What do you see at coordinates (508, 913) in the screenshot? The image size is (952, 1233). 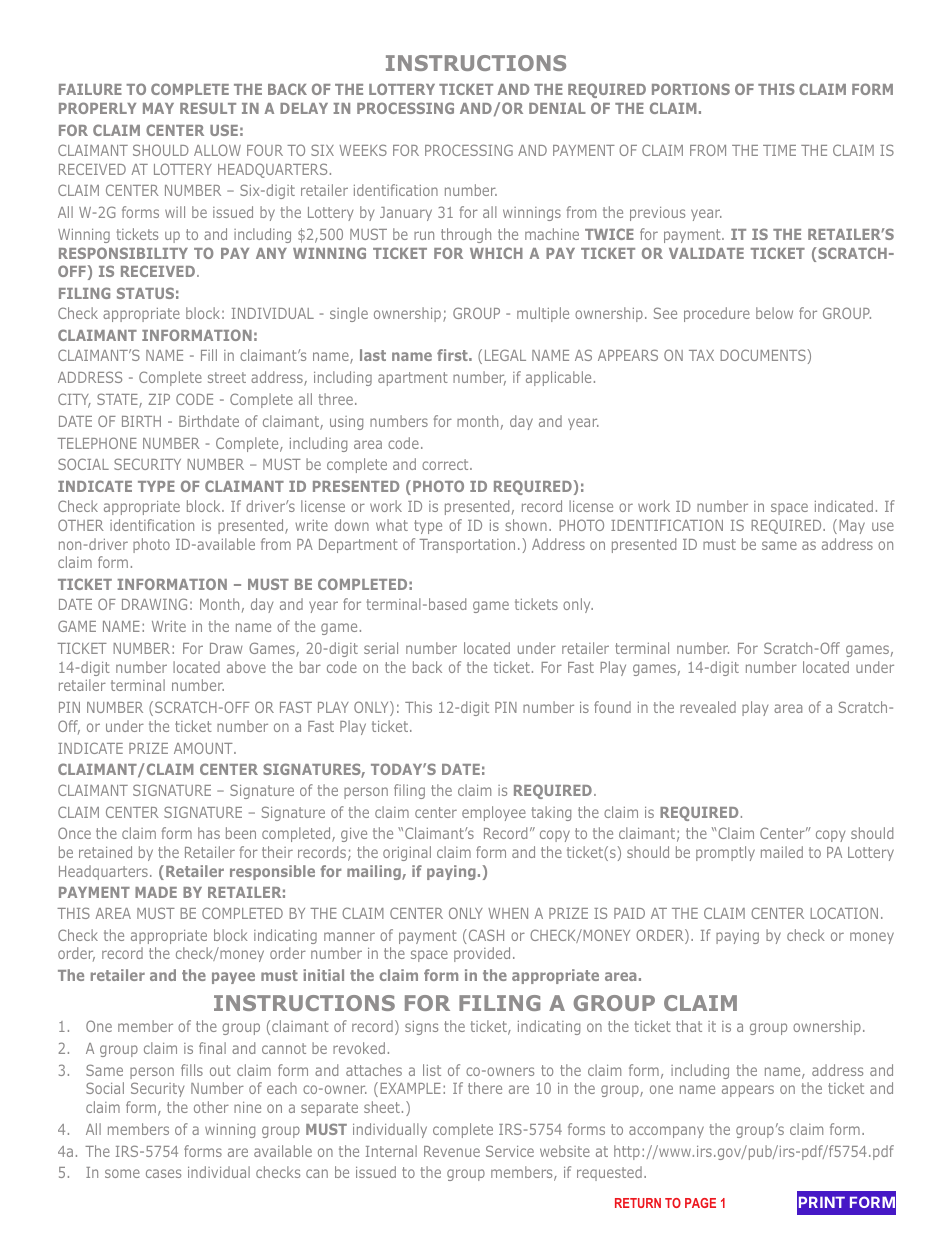 I see `WHEN` at bounding box center [508, 913].
